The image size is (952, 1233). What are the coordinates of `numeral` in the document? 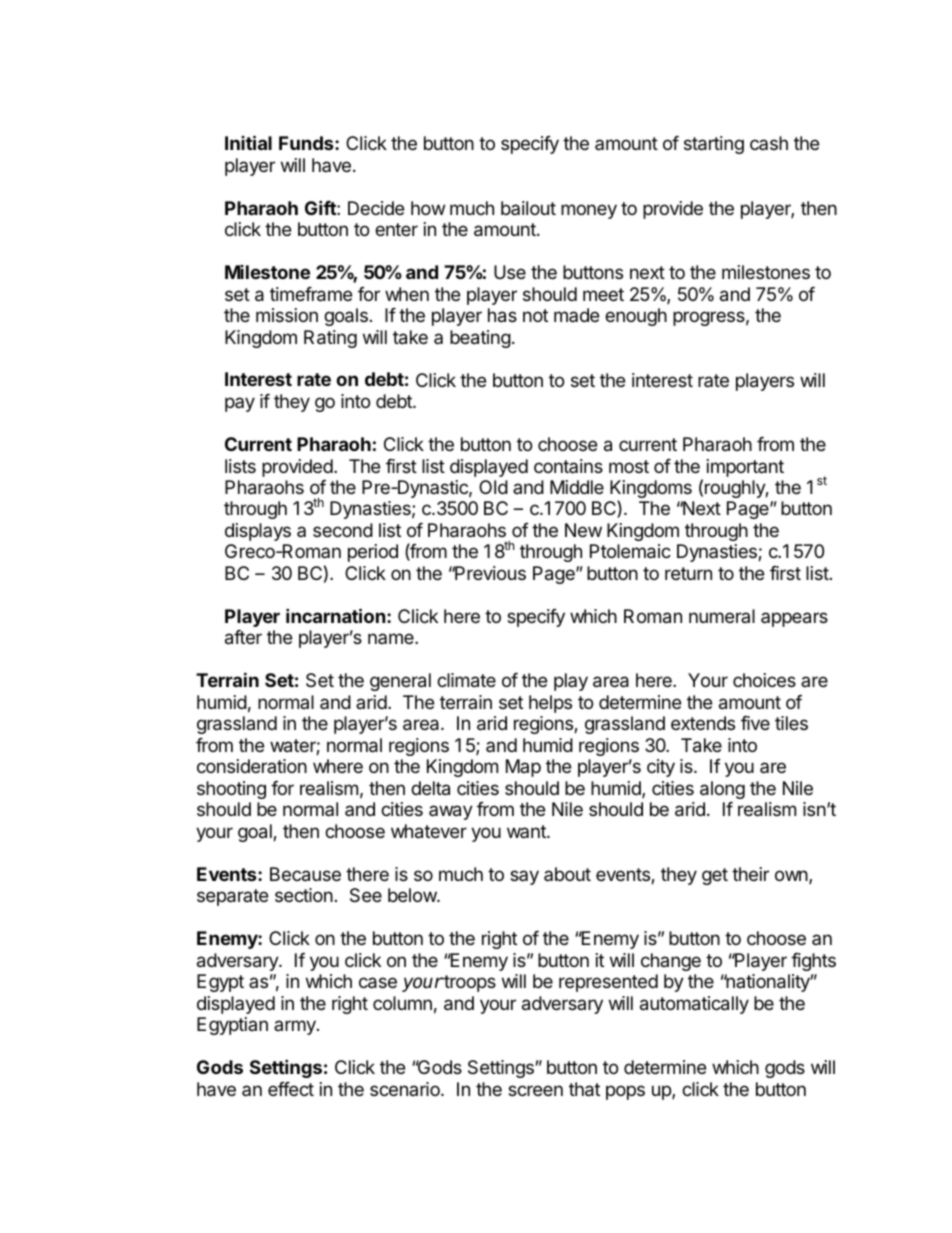 It's located at (722, 616).
